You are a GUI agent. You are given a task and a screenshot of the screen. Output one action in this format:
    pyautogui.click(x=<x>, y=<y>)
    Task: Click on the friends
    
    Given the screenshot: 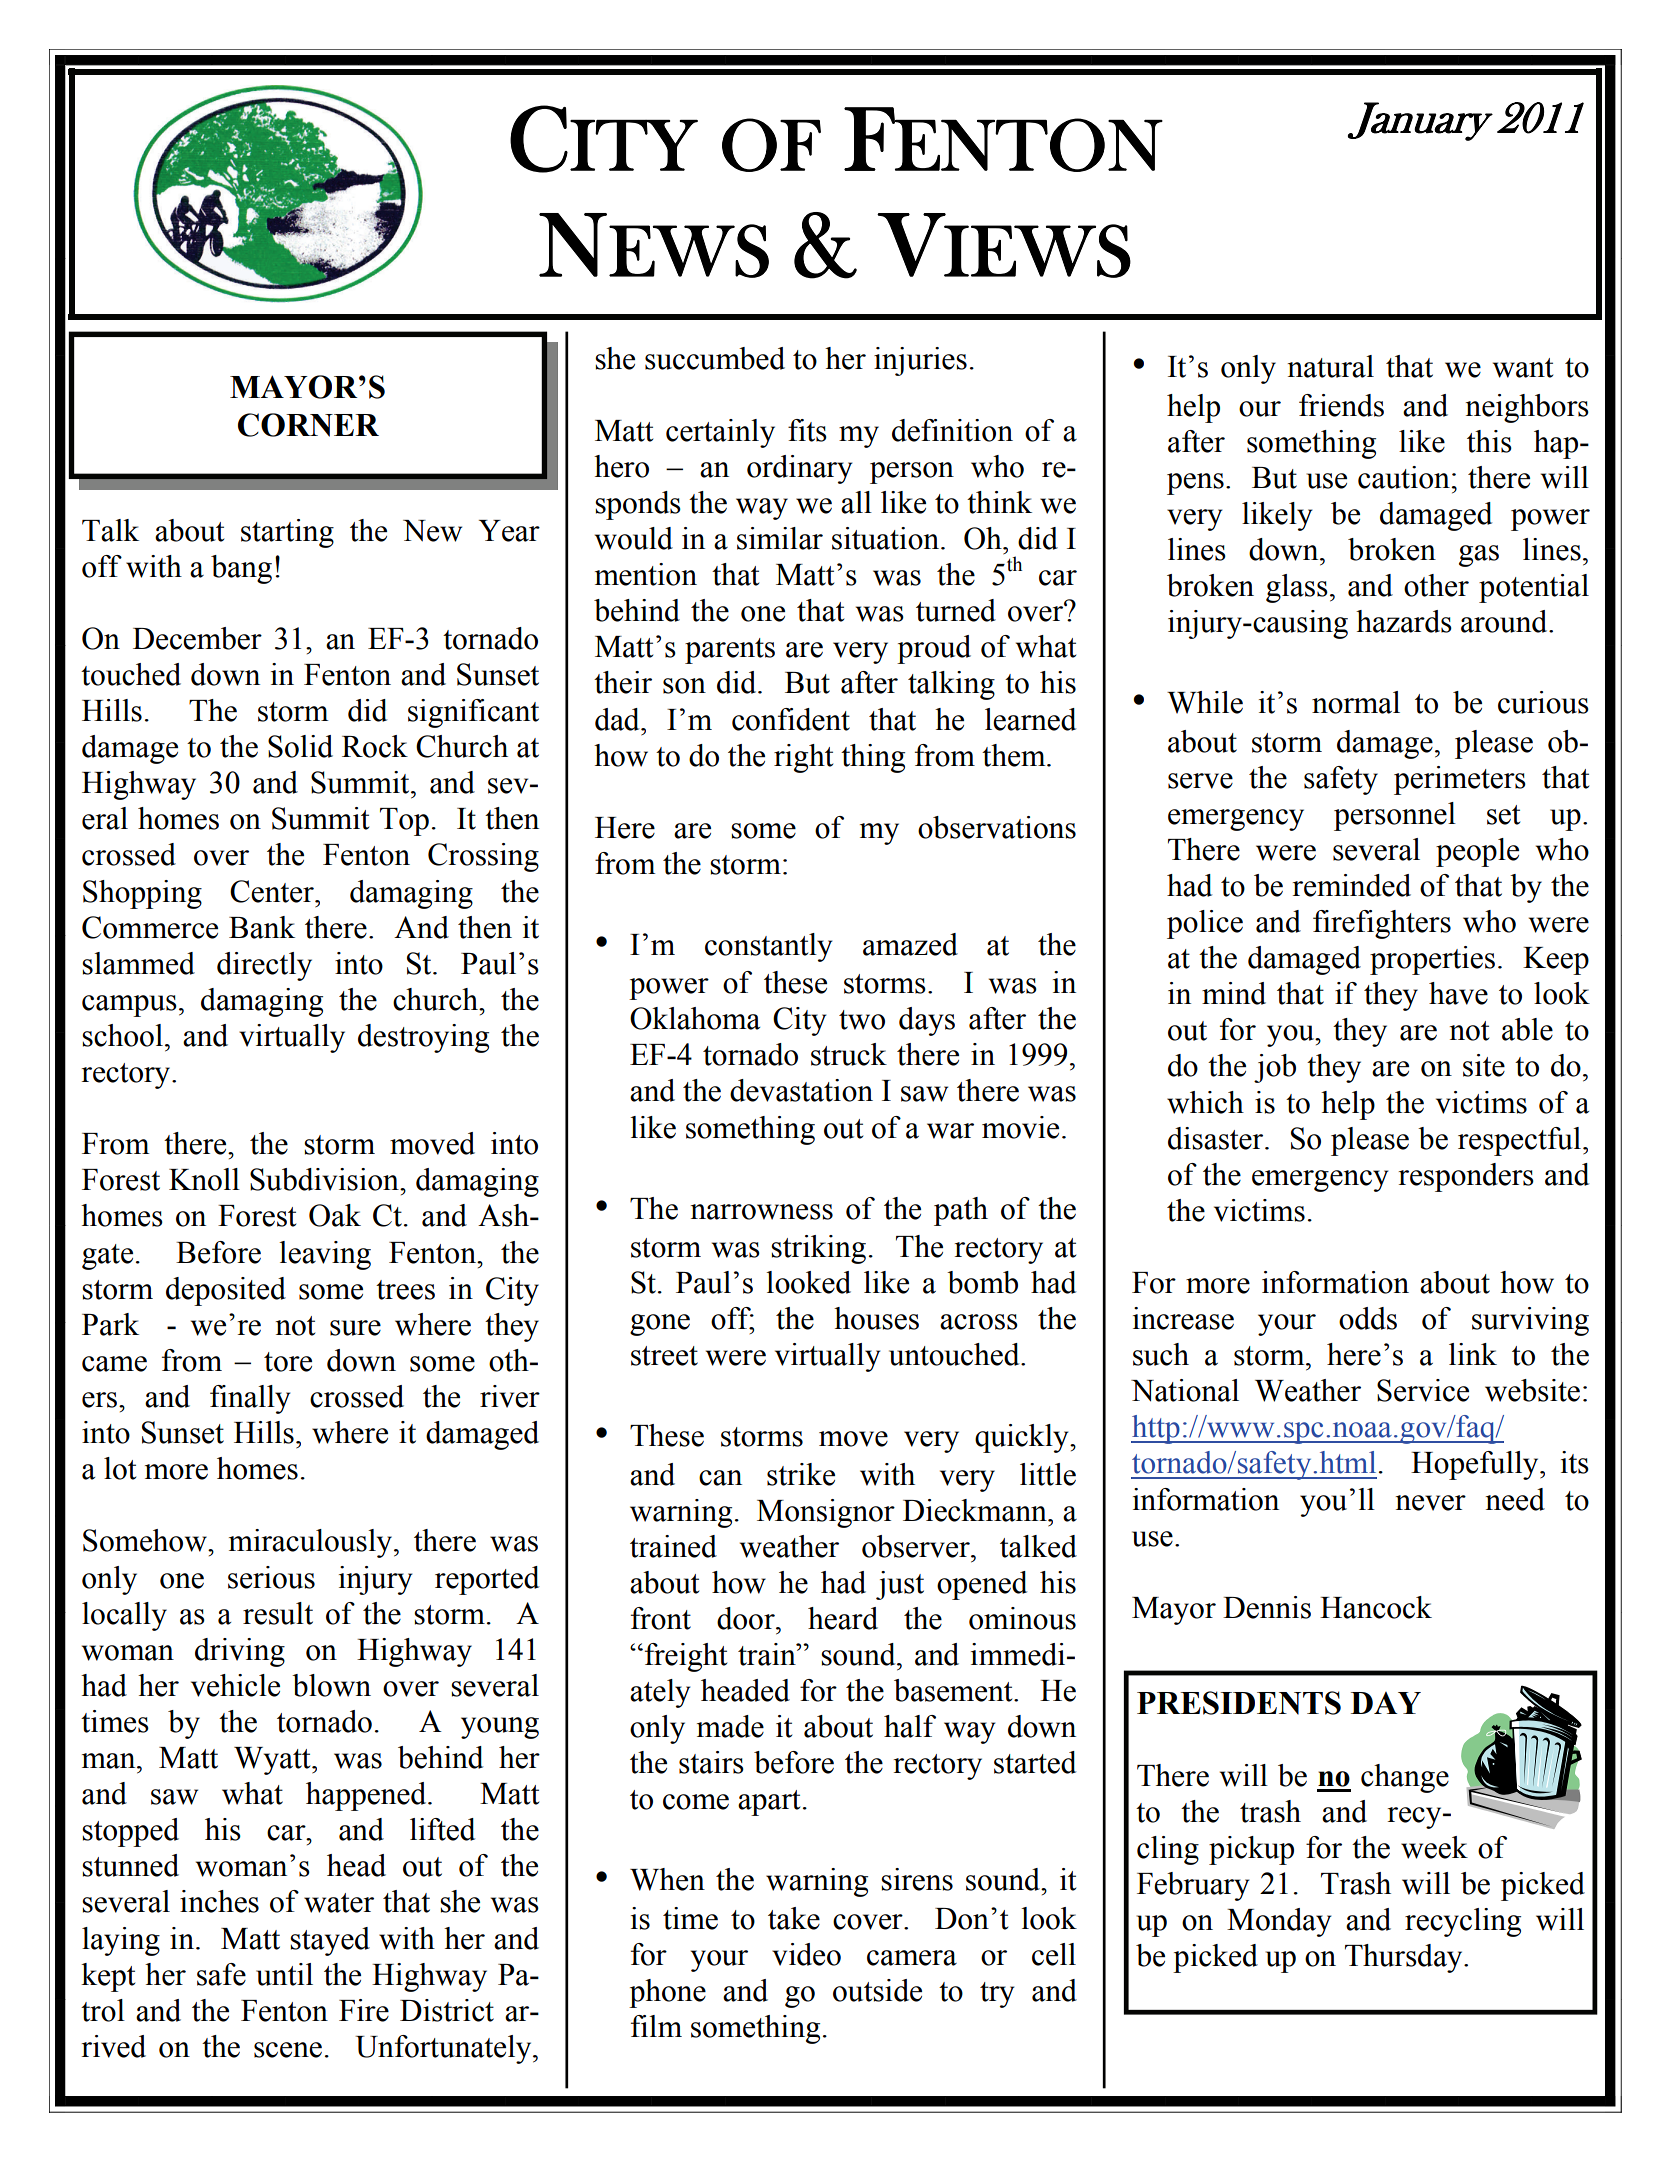 What is the action you would take?
    pyautogui.click(x=1341, y=405)
